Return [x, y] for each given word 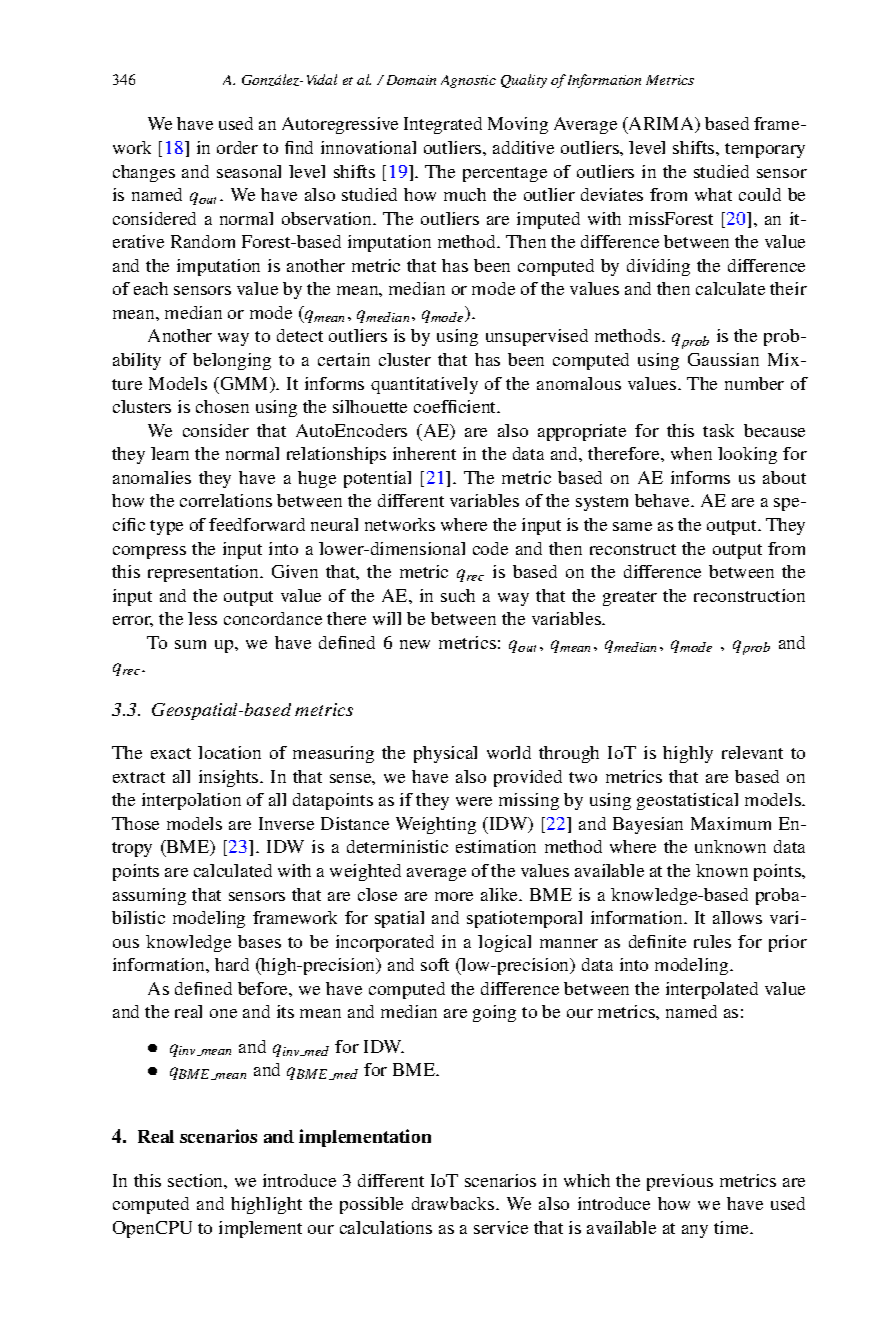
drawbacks [454, 1203]
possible [371, 1205]
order [237, 147]
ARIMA [662, 125]
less [202, 618]
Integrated [443, 125]
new [415, 644]
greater [630, 598]
